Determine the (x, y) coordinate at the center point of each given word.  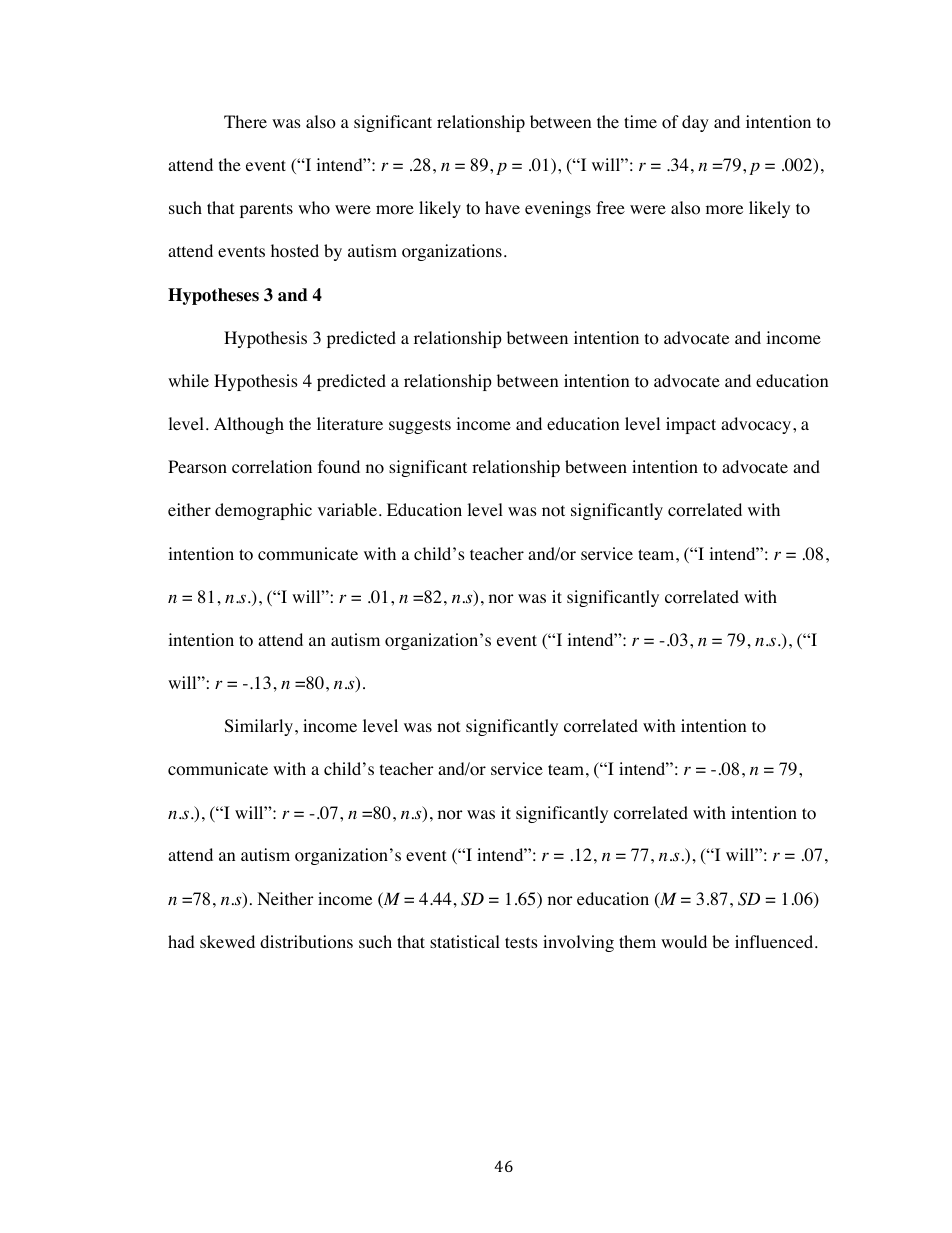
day (695, 123)
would (684, 942)
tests (521, 942)
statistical (465, 941)
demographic (263, 511)
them (637, 941)
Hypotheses (213, 296)
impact (691, 425)
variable (347, 509)
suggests (420, 426)
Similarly (259, 727)
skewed (227, 941)
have (502, 207)
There (245, 121)
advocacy (757, 425)
